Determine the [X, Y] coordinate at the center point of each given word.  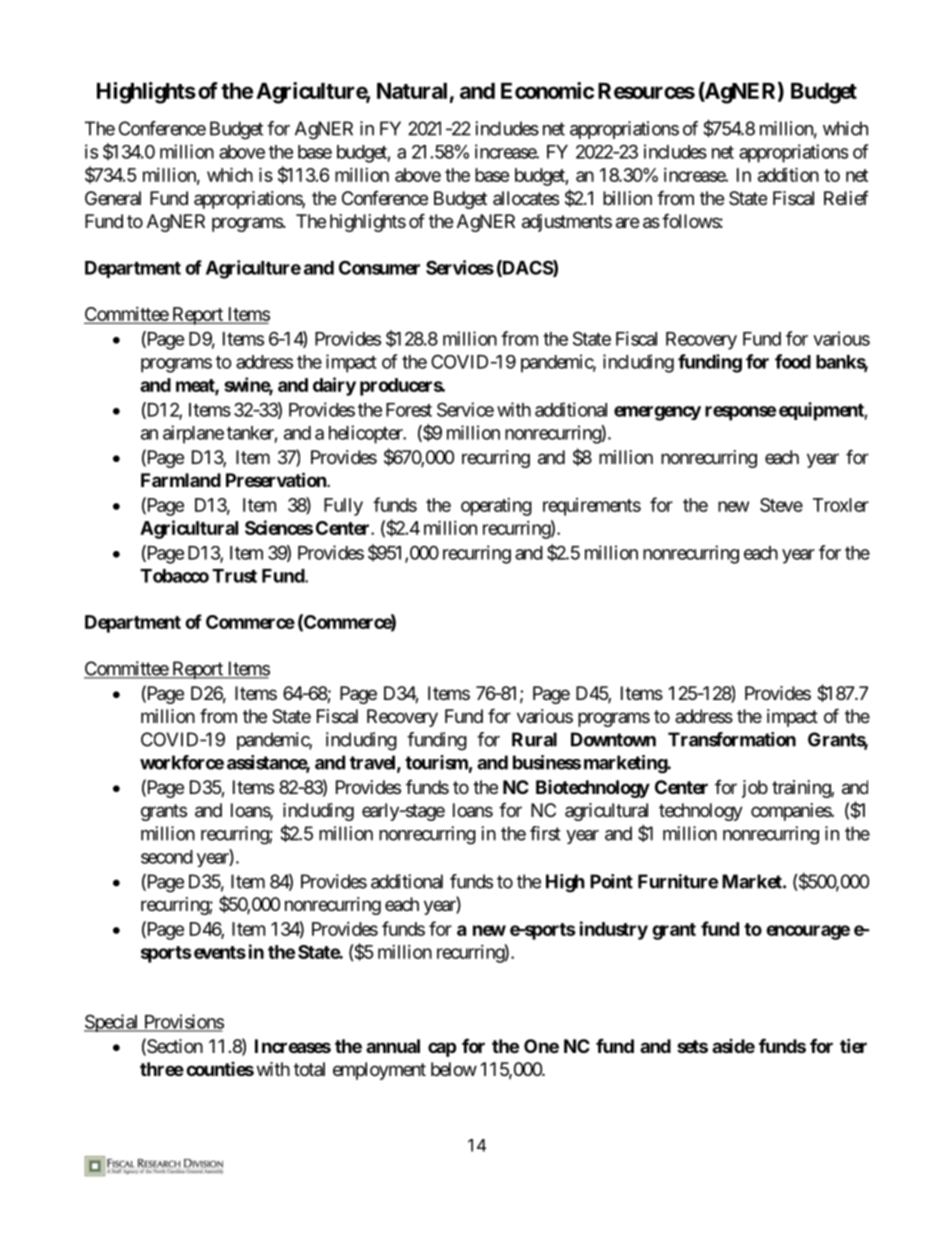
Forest [409, 410]
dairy [334, 386]
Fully [343, 507]
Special [112, 1023]
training [802, 789]
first [545, 833]
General [113, 198]
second [167, 857]
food [793, 361]
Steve [781, 505]
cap [442, 1049]
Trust [234, 576]
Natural [412, 91]
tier [853, 1045]
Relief [846, 198]
